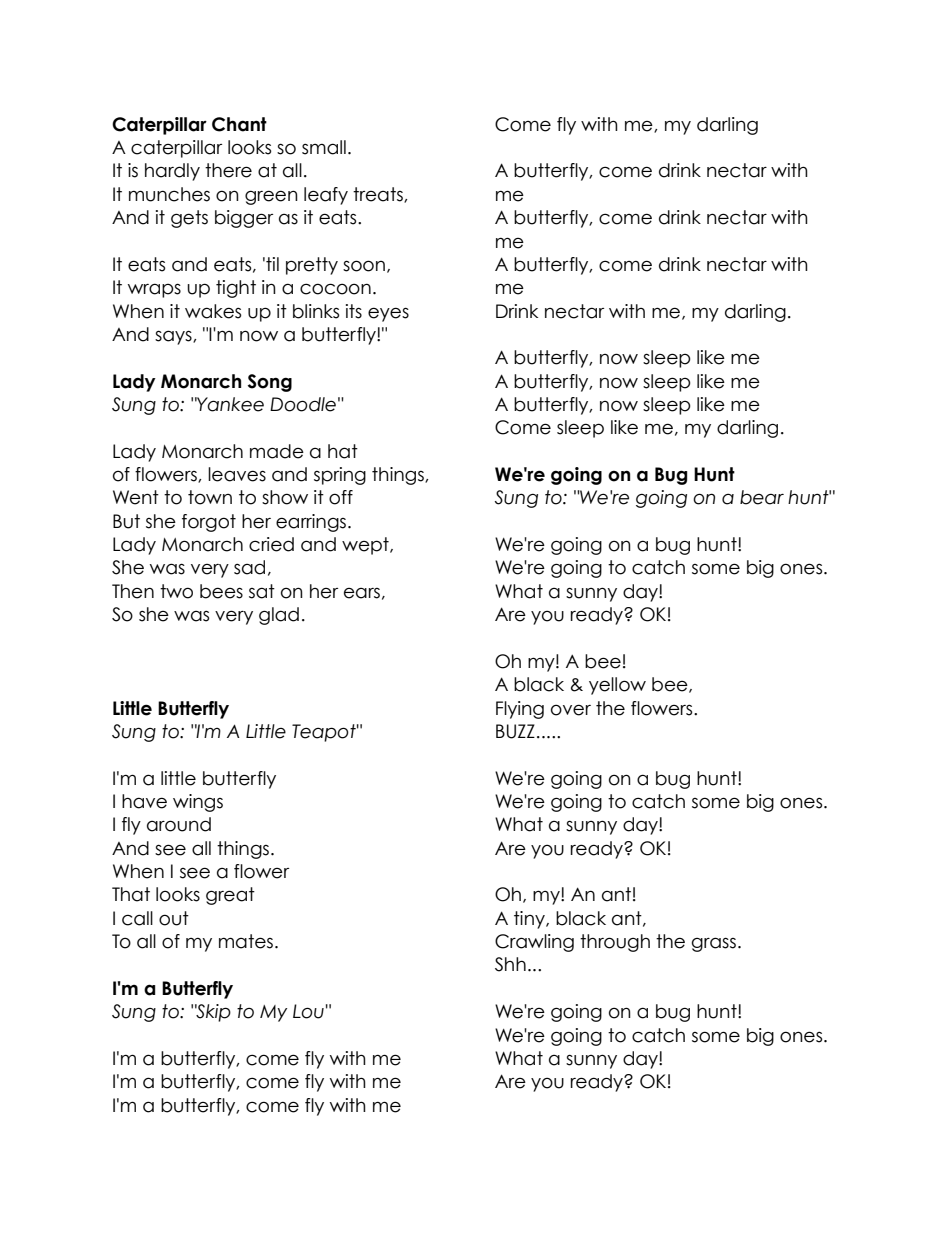 Image resolution: width=952 pixels, height=1233 pixels. What do you see at coordinates (324, 147) in the document?
I see `small` at bounding box center [324, 147].
